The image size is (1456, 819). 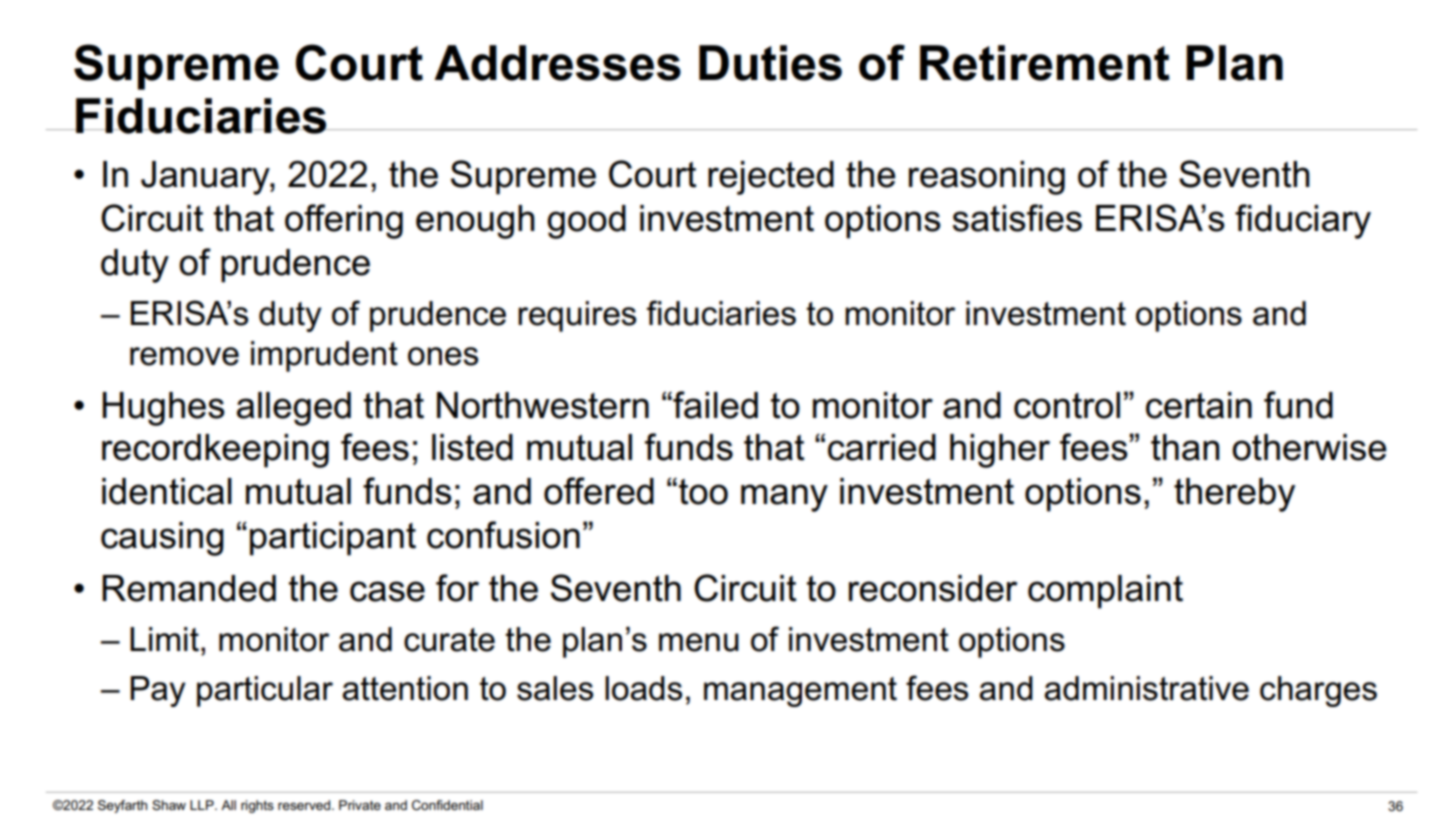 I want to click on case, so click(x=387, y=591).
